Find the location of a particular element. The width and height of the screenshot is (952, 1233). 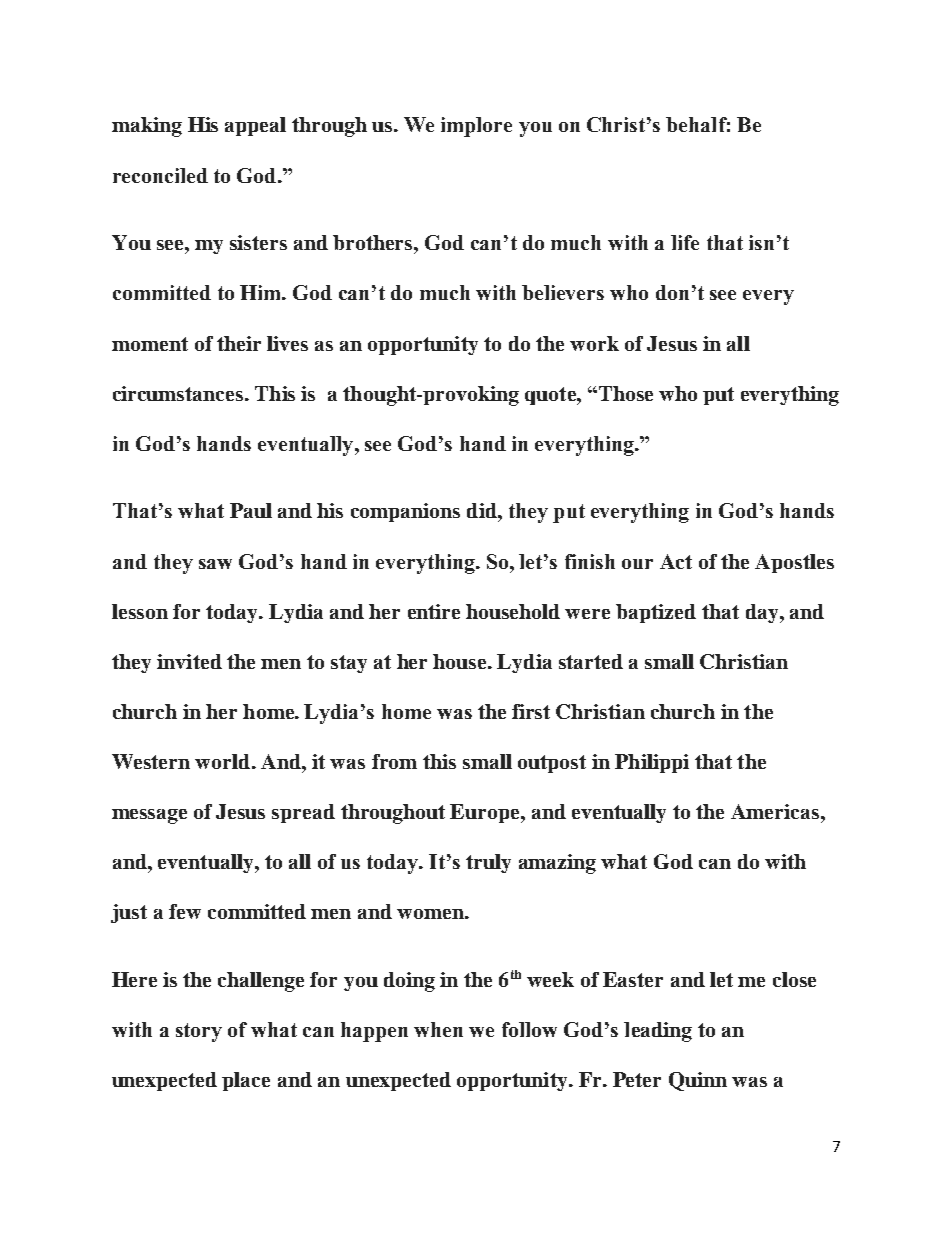

entire is located at coordinates (434, 611).
